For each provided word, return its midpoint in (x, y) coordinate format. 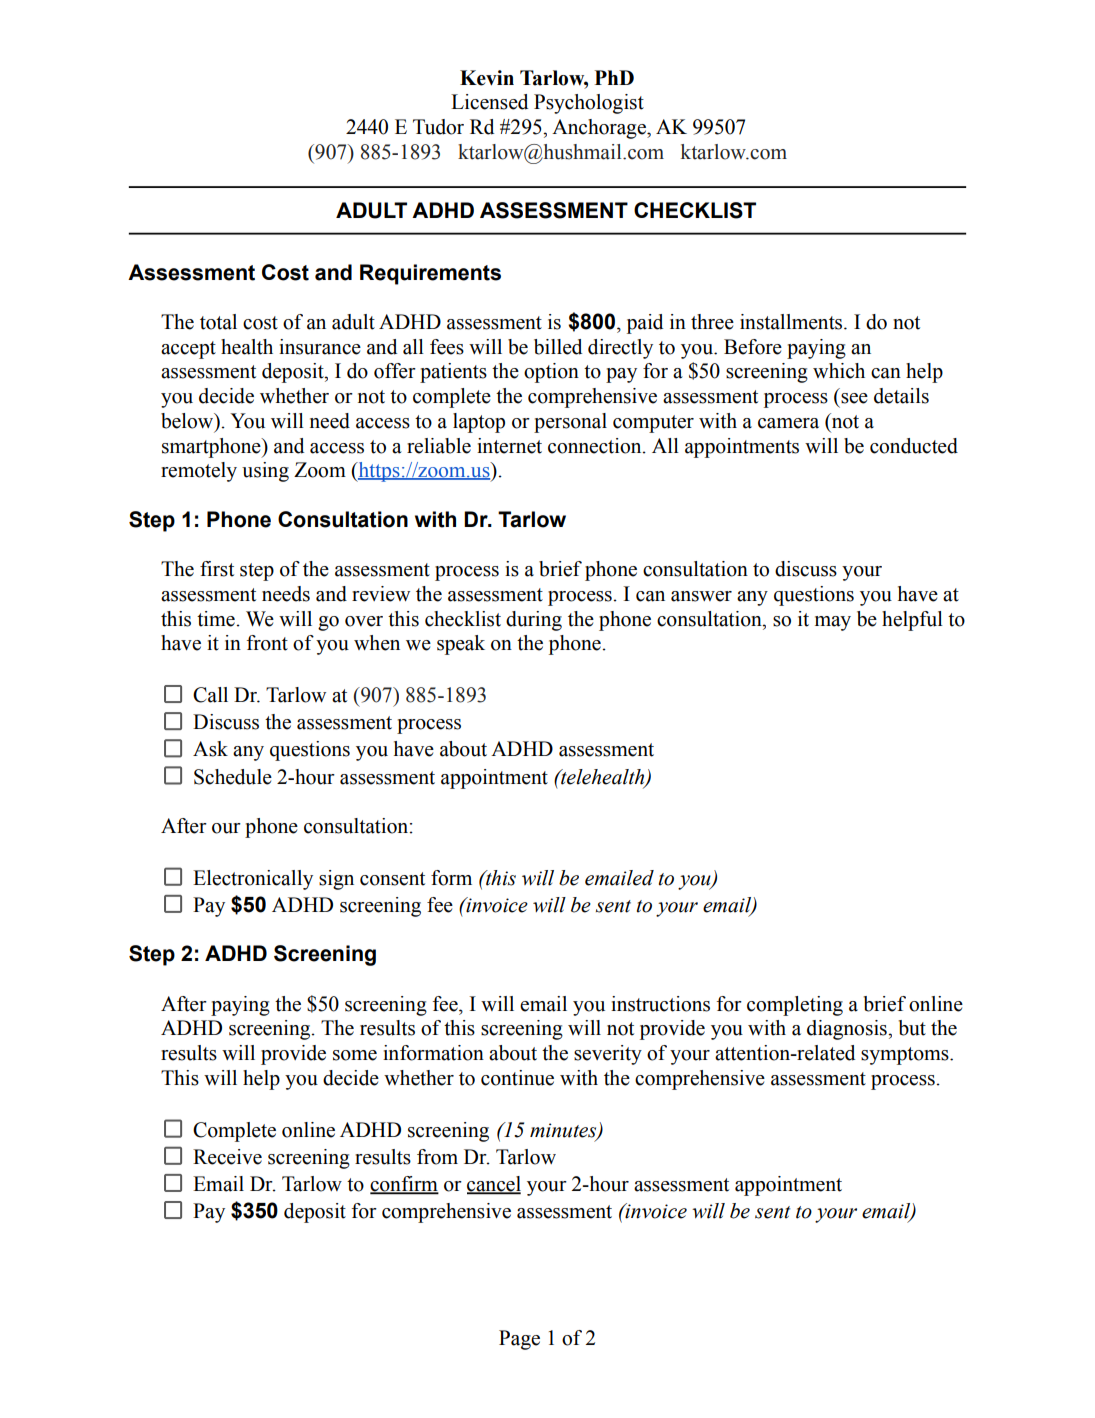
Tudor (438, 127)
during (534, 621)
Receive (227, 1157)
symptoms (906, 1056)
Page (519, 1340)
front (267, 643)
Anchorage (600, 129)
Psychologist (589, 104)
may (833, 623)
